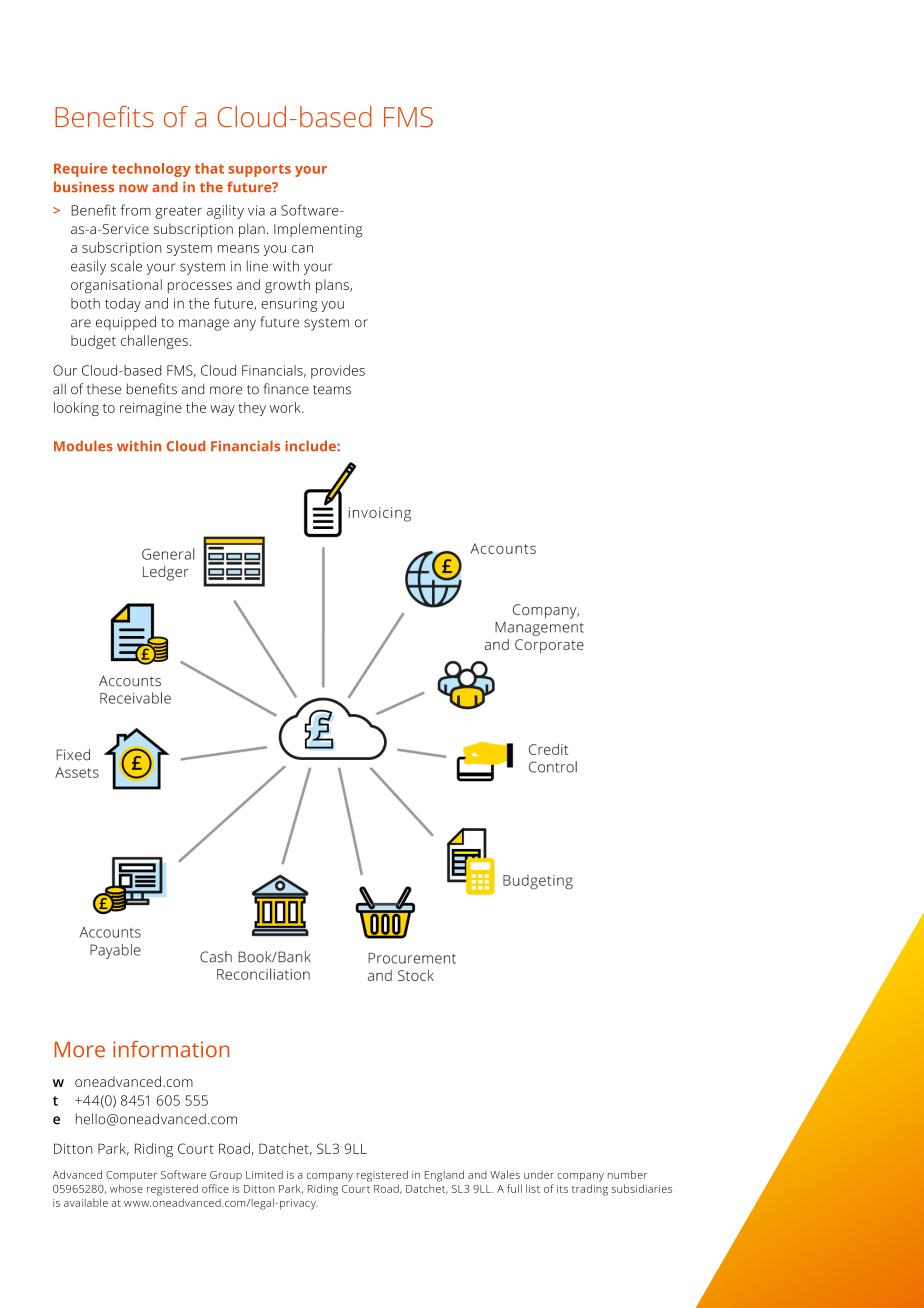  Describe the element at coordinates (131, 1176) in the page. I see `Computer` at that location.
